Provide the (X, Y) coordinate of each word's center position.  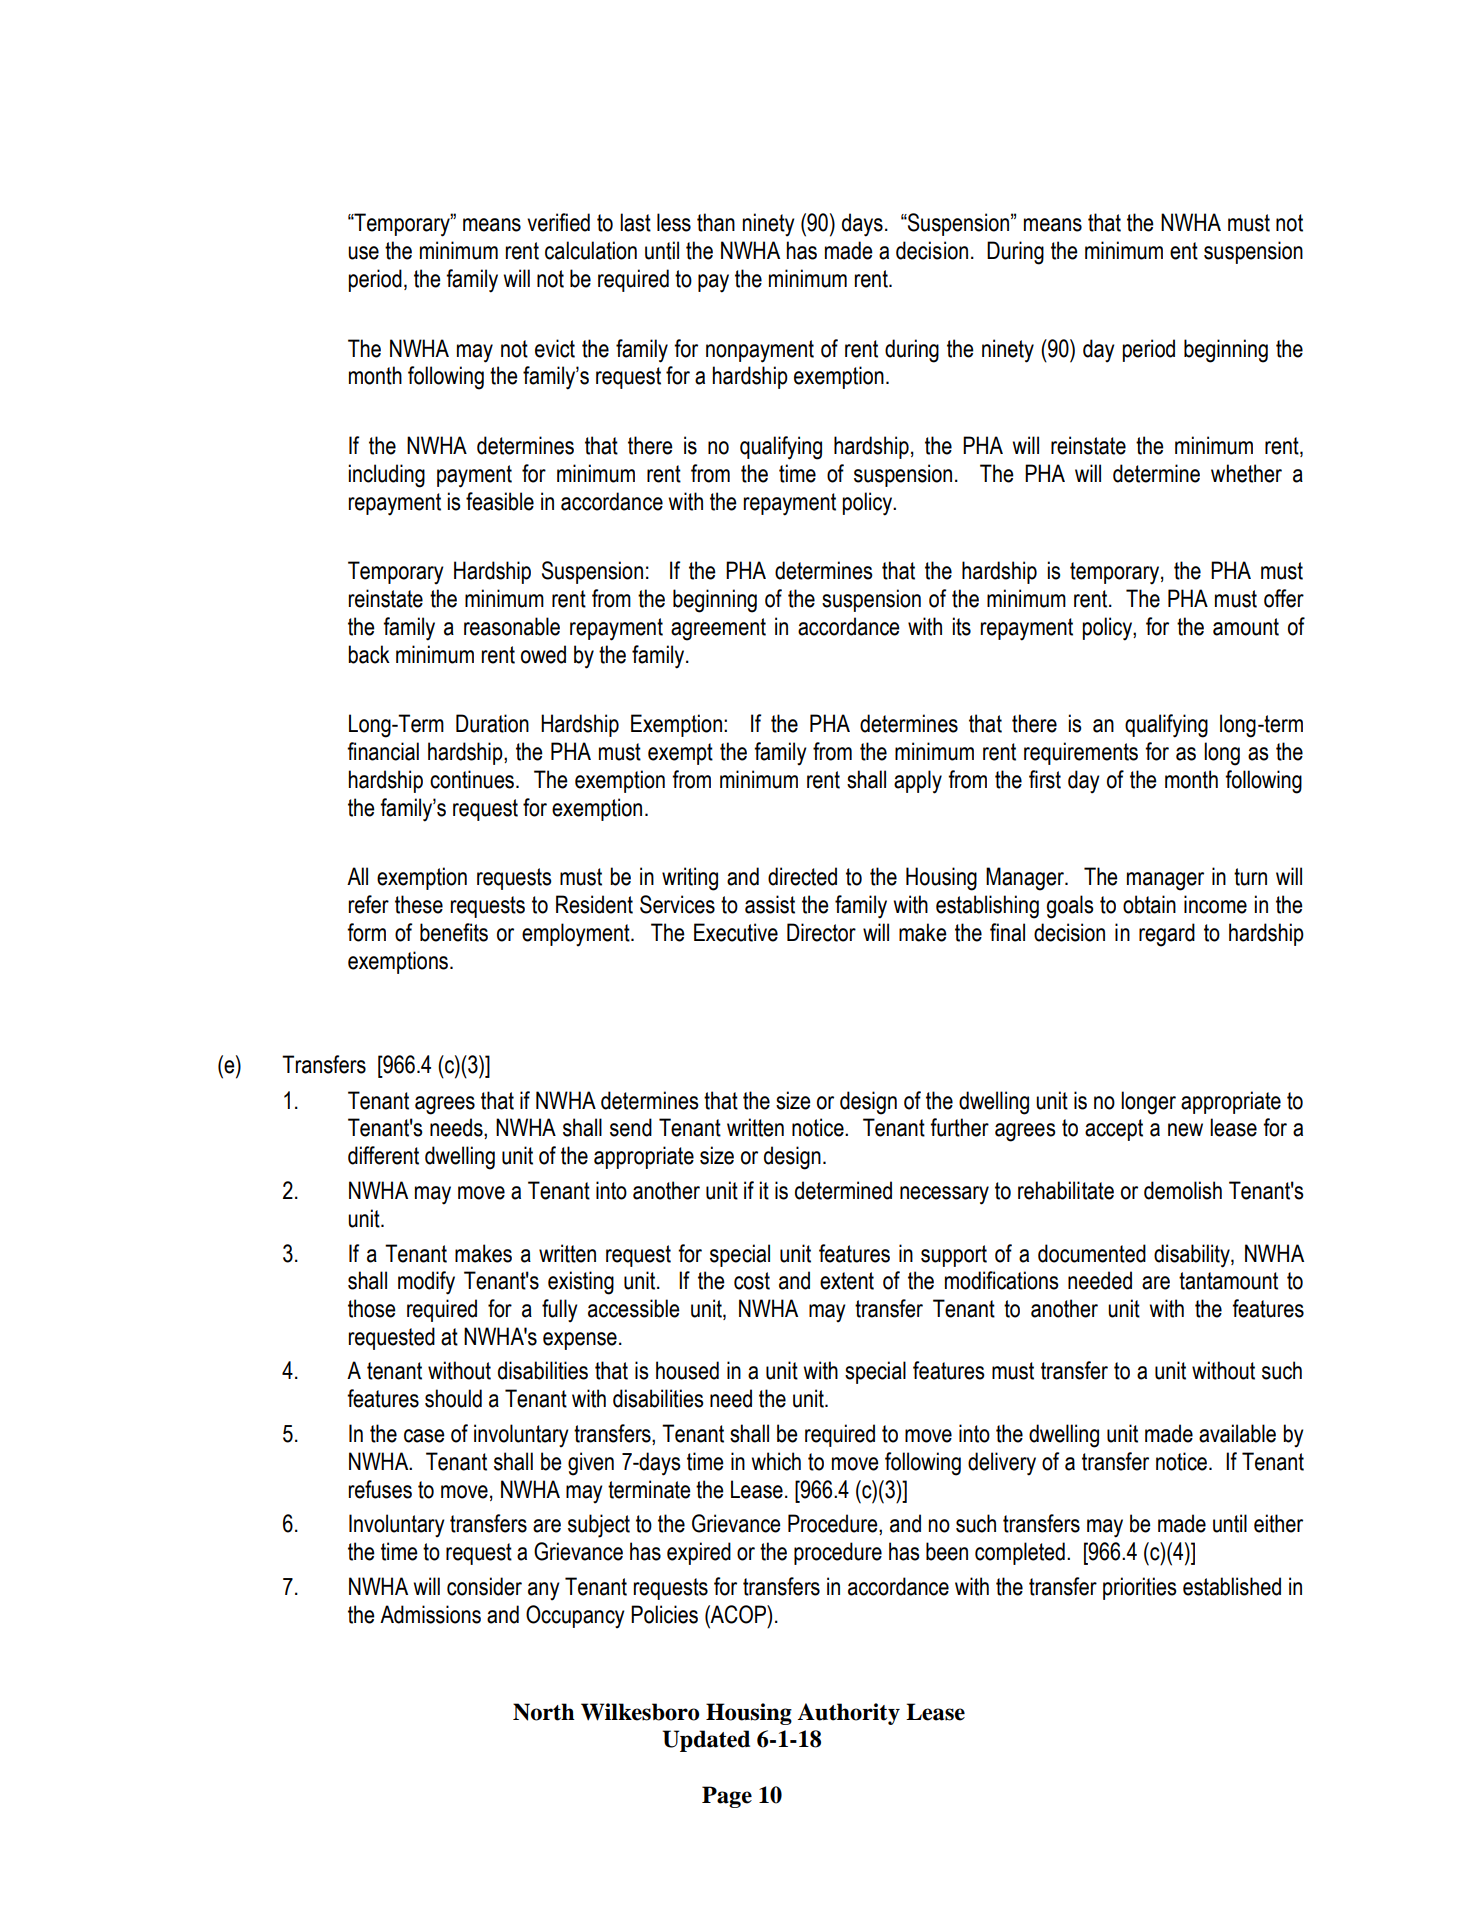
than (716, 222)
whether (1246, 473)
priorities (1140, 1588)
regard (1167, 935)
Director (821, 932)
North (544, 1712)
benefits (454, 932)
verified (558, 222)
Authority (848, 1714)
